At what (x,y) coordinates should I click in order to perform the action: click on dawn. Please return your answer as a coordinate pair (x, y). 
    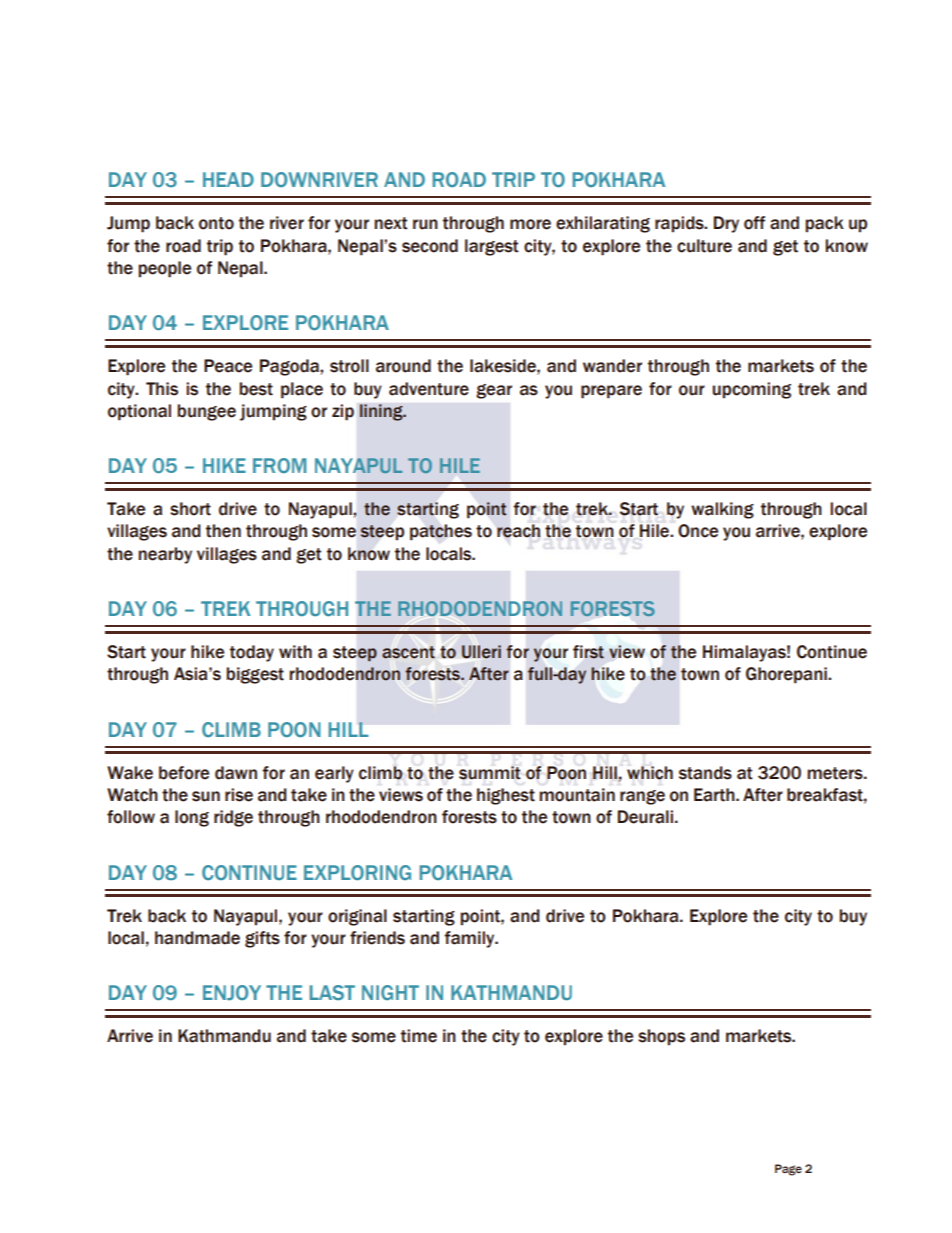
    Looking at the image, I should click on (236, 773).
